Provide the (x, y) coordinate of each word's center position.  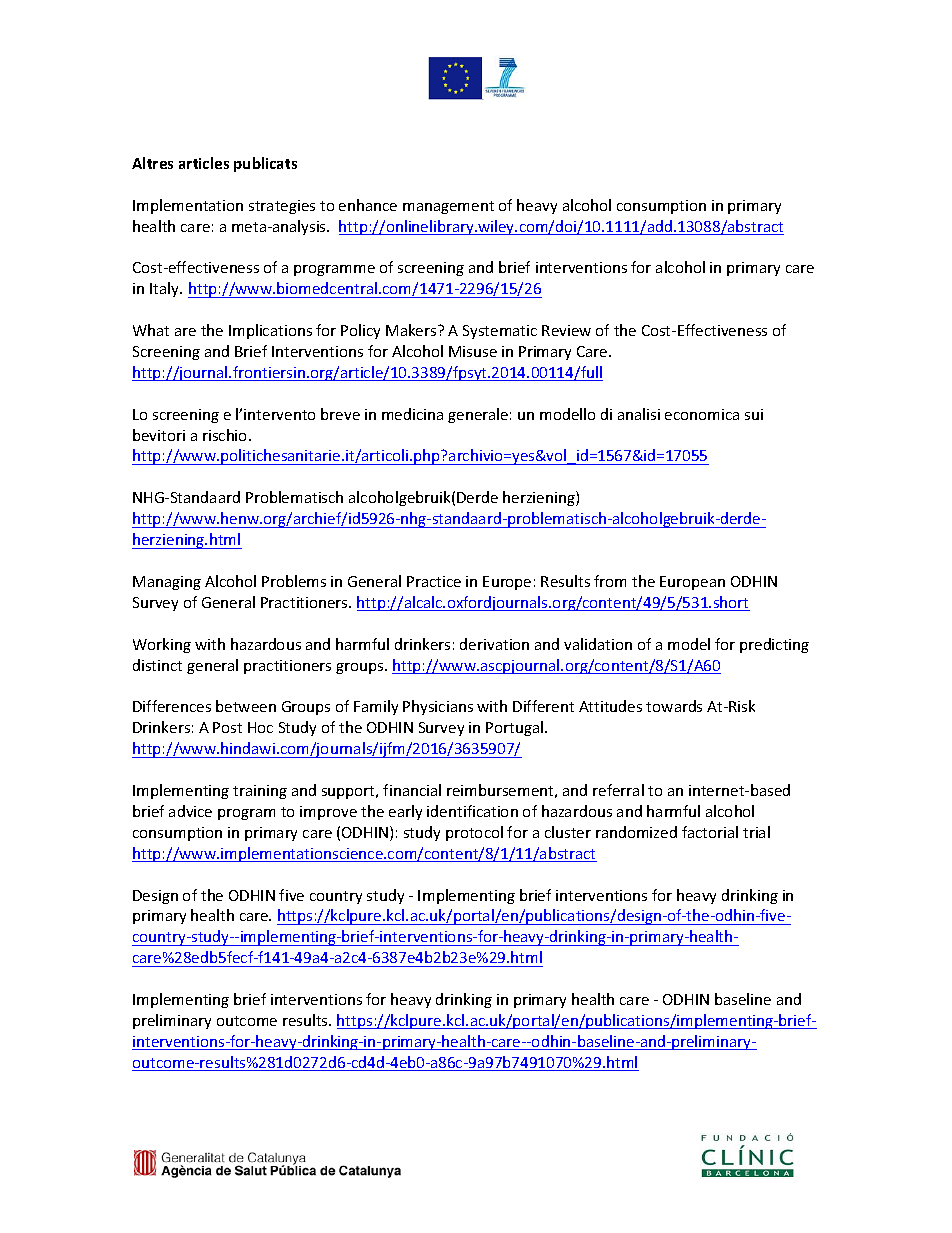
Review (566, 330)
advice (190, 811)
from (610, 581)
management (448, 207)
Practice (434, 581)
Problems (294, 581)
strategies (282, 207)
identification (472, 811)
